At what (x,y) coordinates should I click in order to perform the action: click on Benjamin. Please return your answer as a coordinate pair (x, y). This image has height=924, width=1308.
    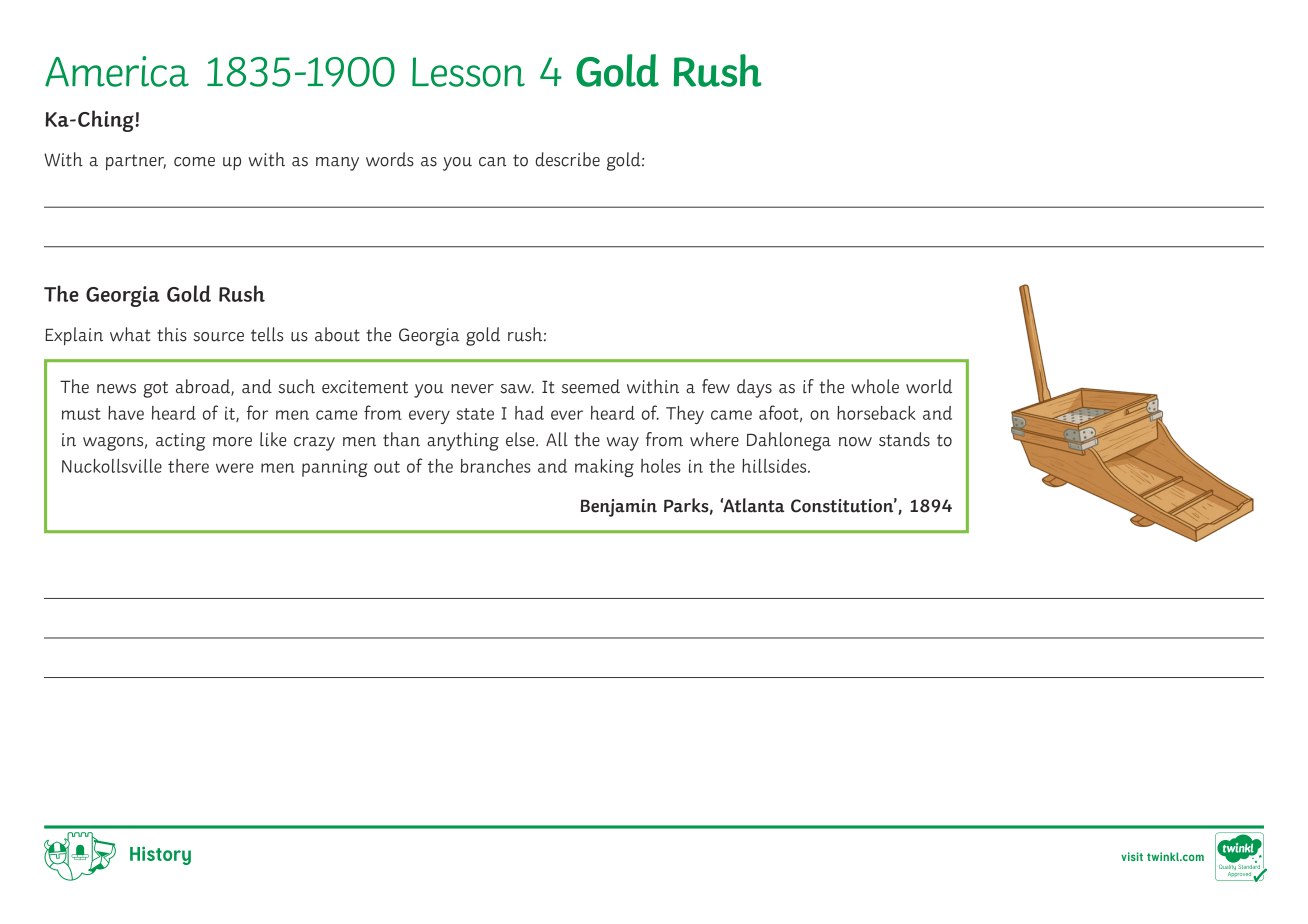
    Looking at the image, I should click on (619, 508).
